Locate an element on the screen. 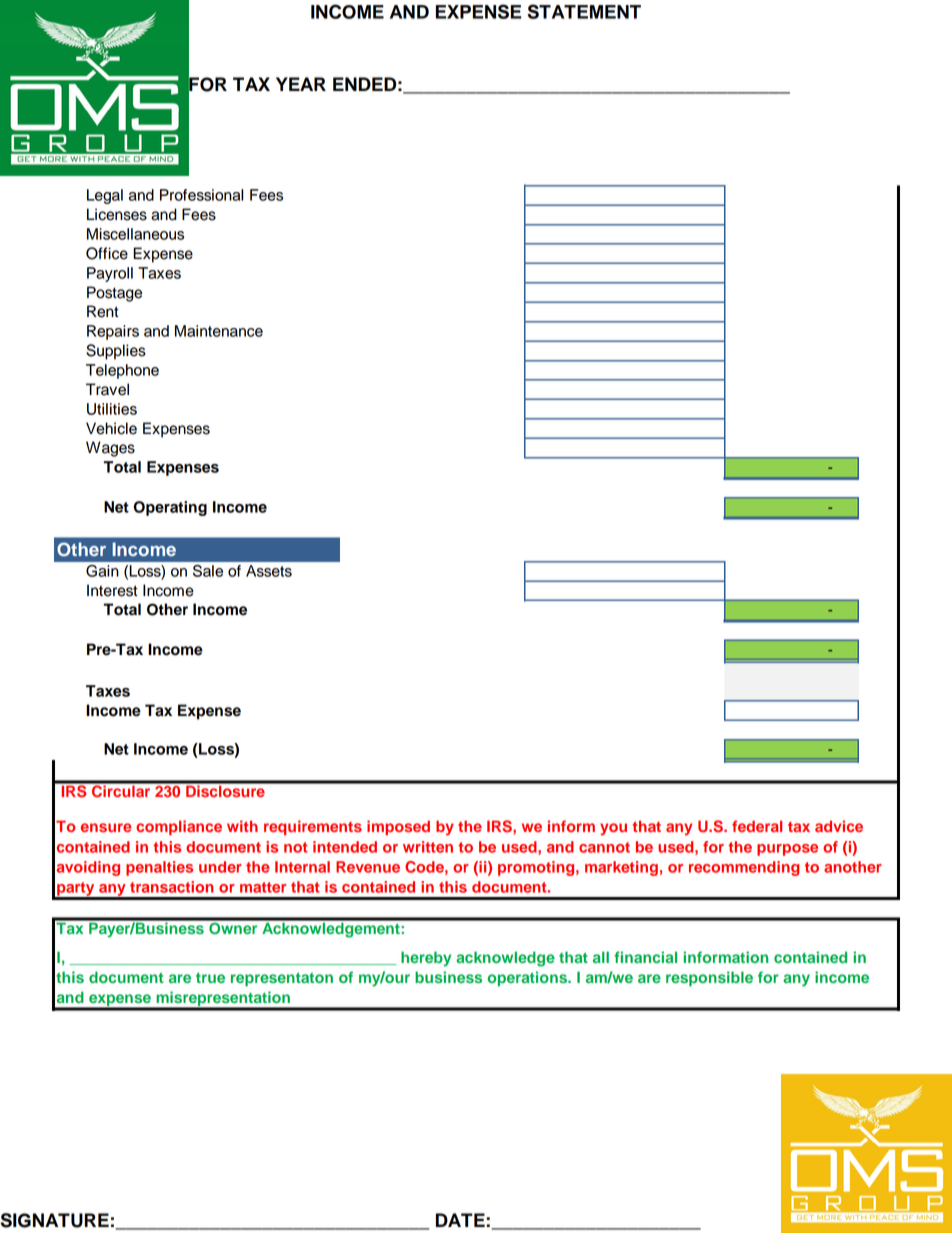  responsible is located at coordinates (709, 979).
